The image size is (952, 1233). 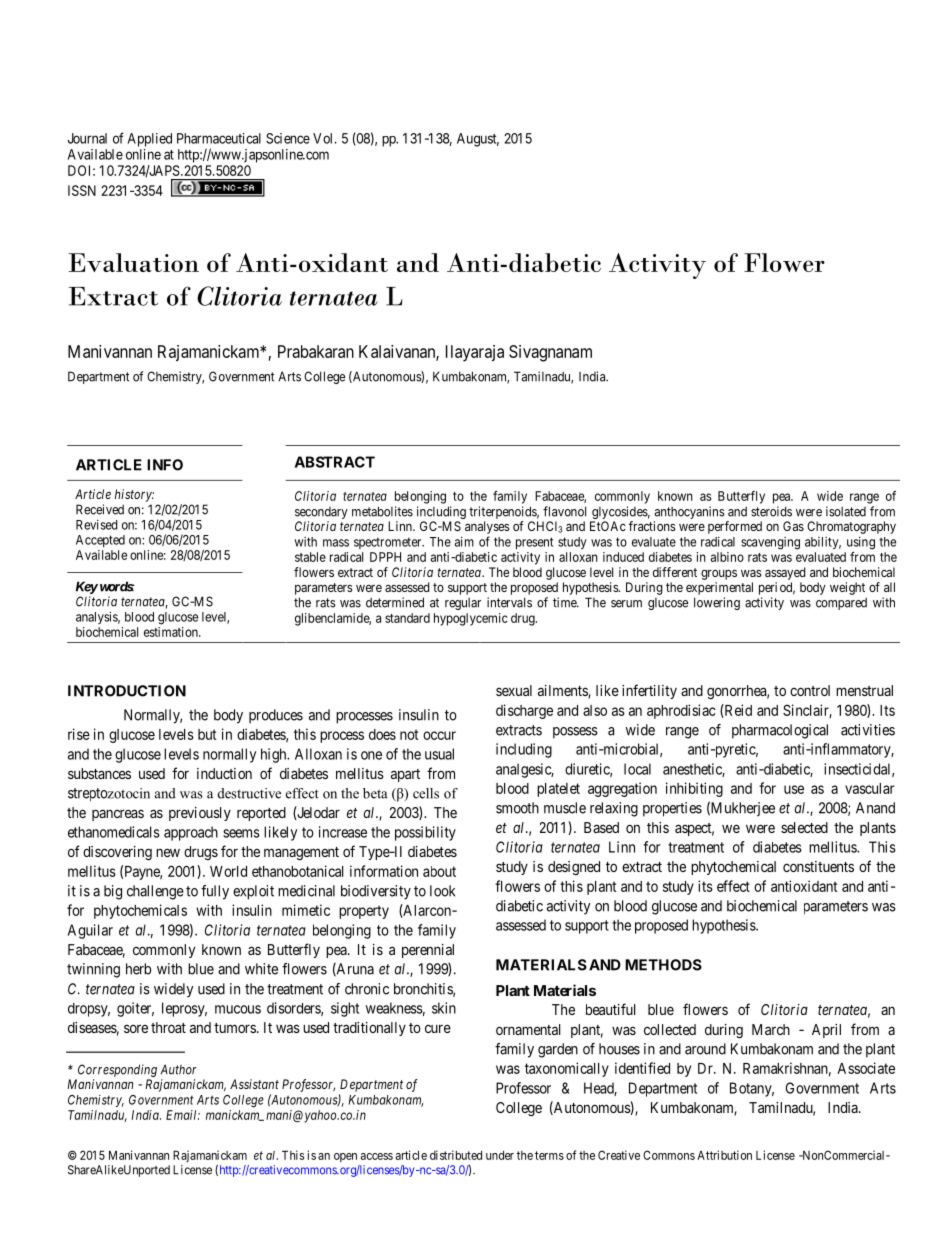 I want to click on Applied, so click(x=150, y=140).
